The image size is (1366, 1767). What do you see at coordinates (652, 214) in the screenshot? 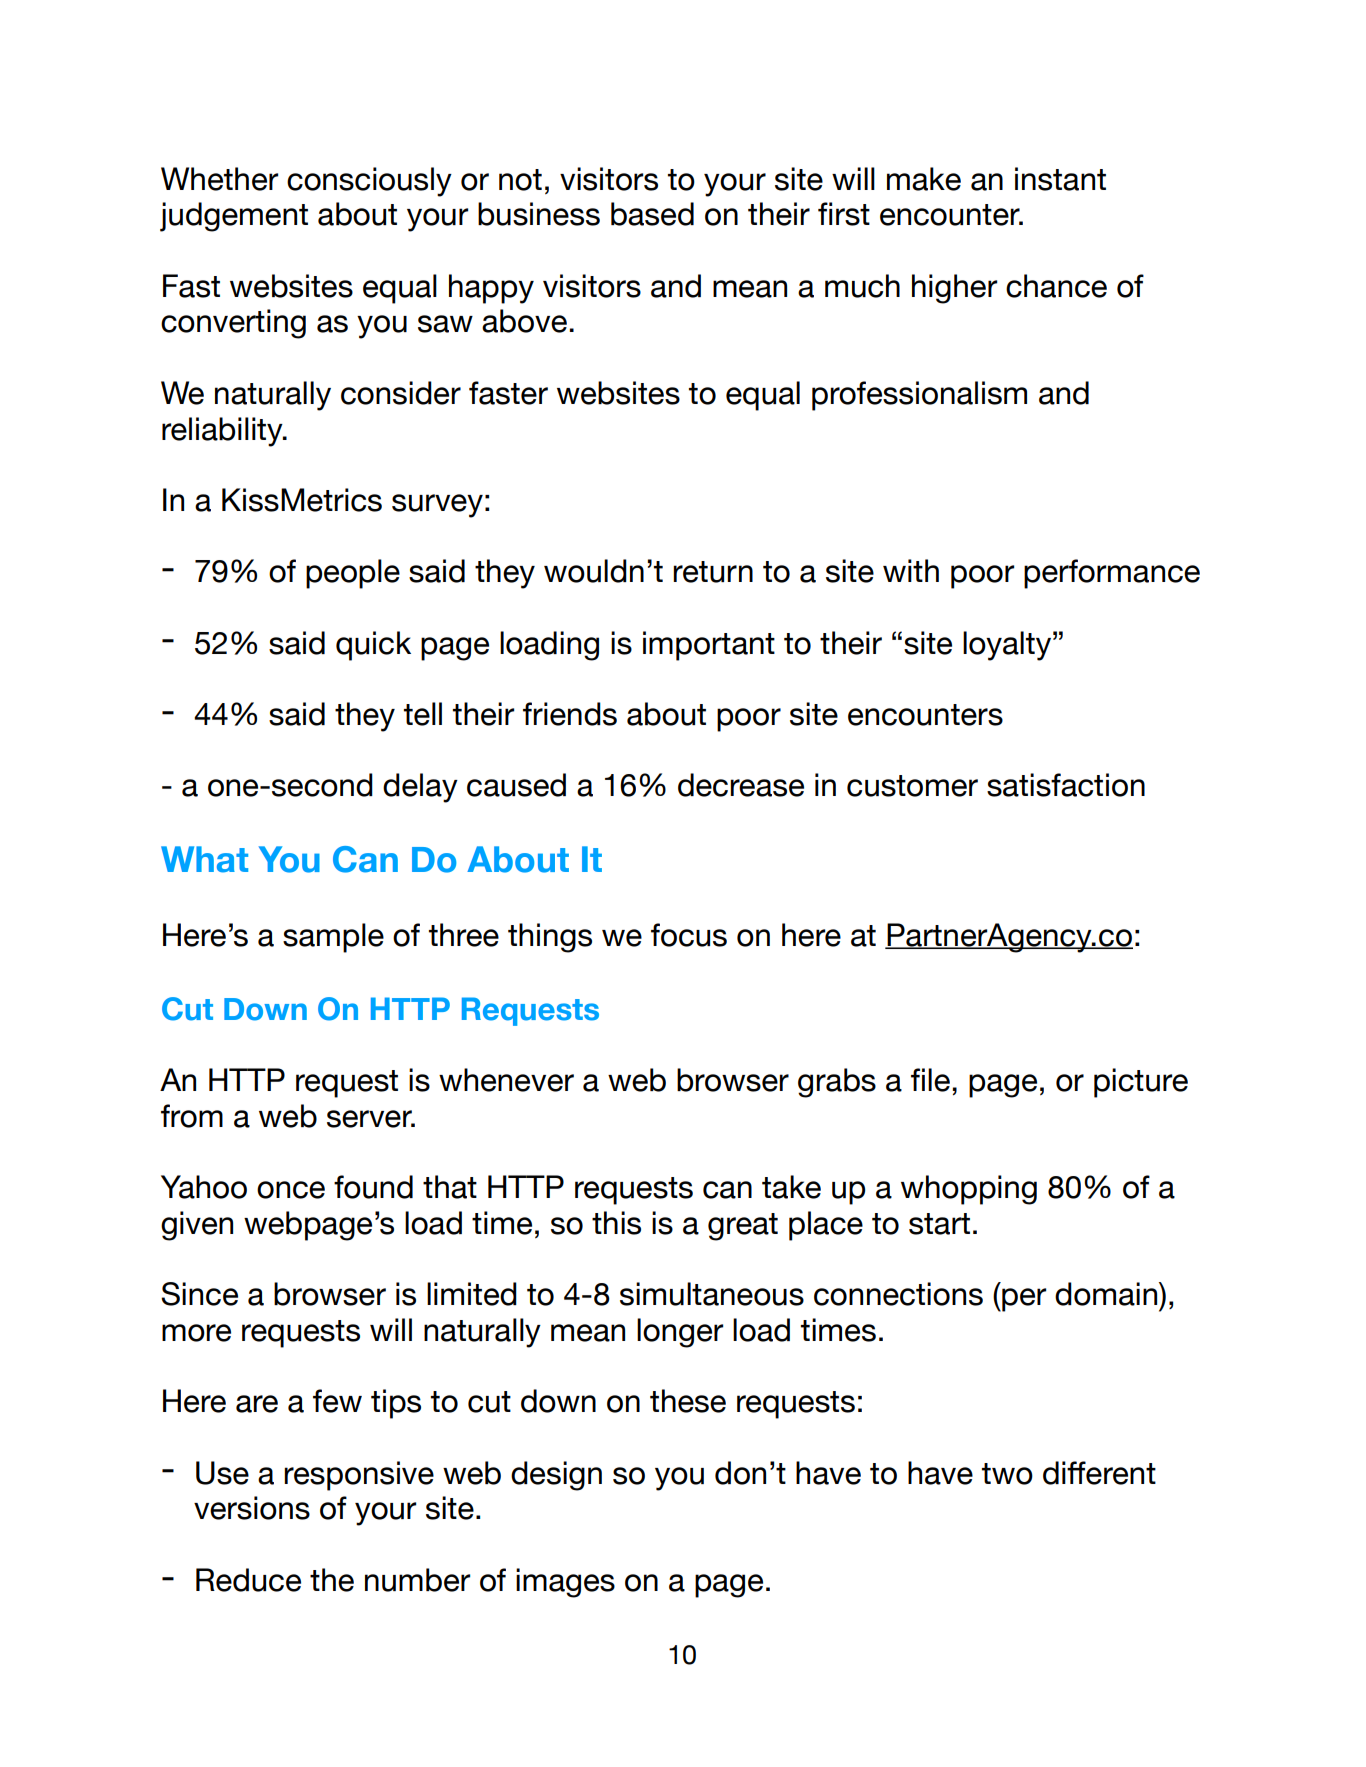
I see `based` at bounding box center [652, 214].
